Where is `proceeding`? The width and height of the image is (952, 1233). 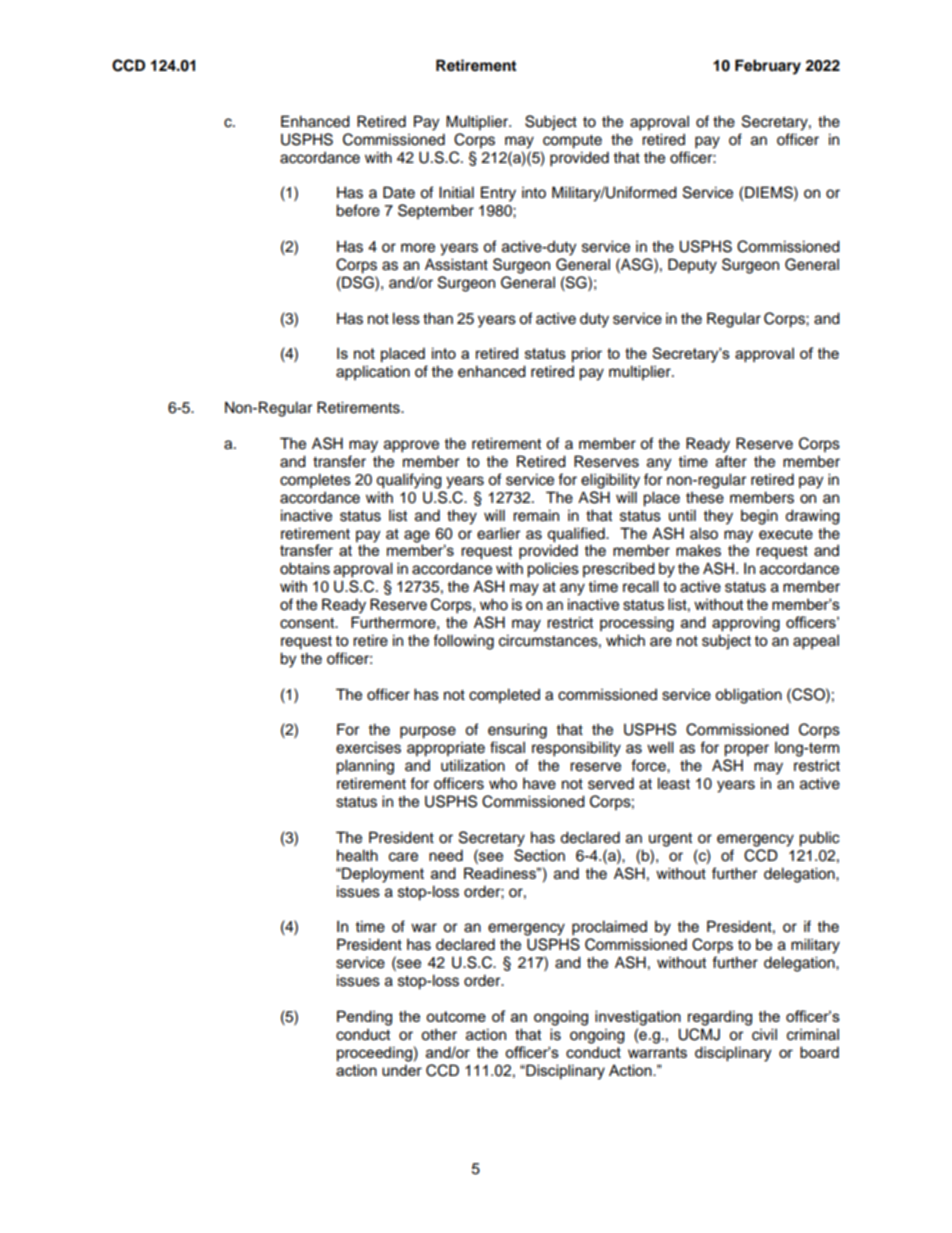
proceeding is located at coordinates (374, 1054).
